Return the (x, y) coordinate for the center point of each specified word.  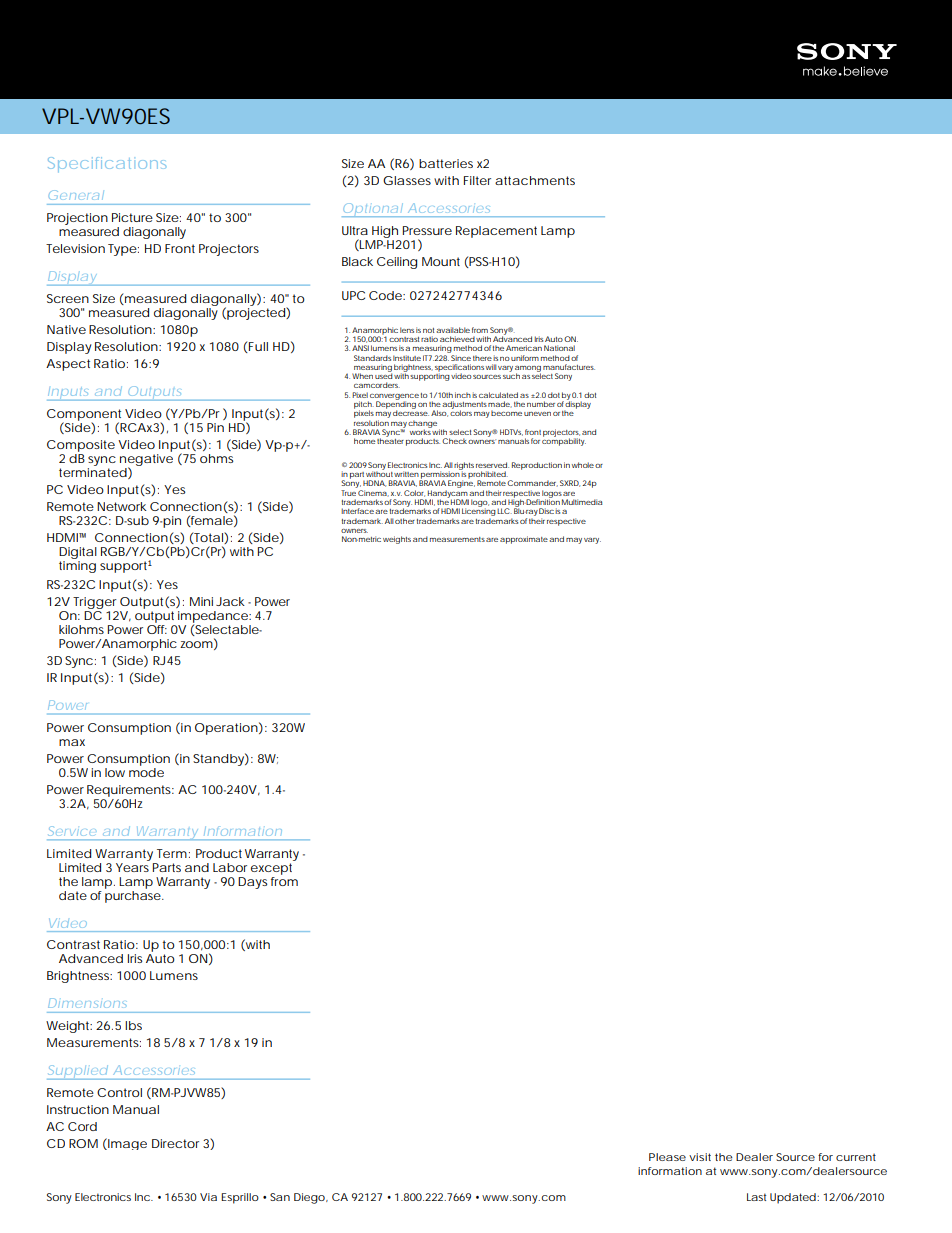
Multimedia (582, 502)
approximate (524, 540)
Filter (477, 180)
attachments (535, 180)
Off (157, 629)
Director (175, 1143)
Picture (132, 217)
